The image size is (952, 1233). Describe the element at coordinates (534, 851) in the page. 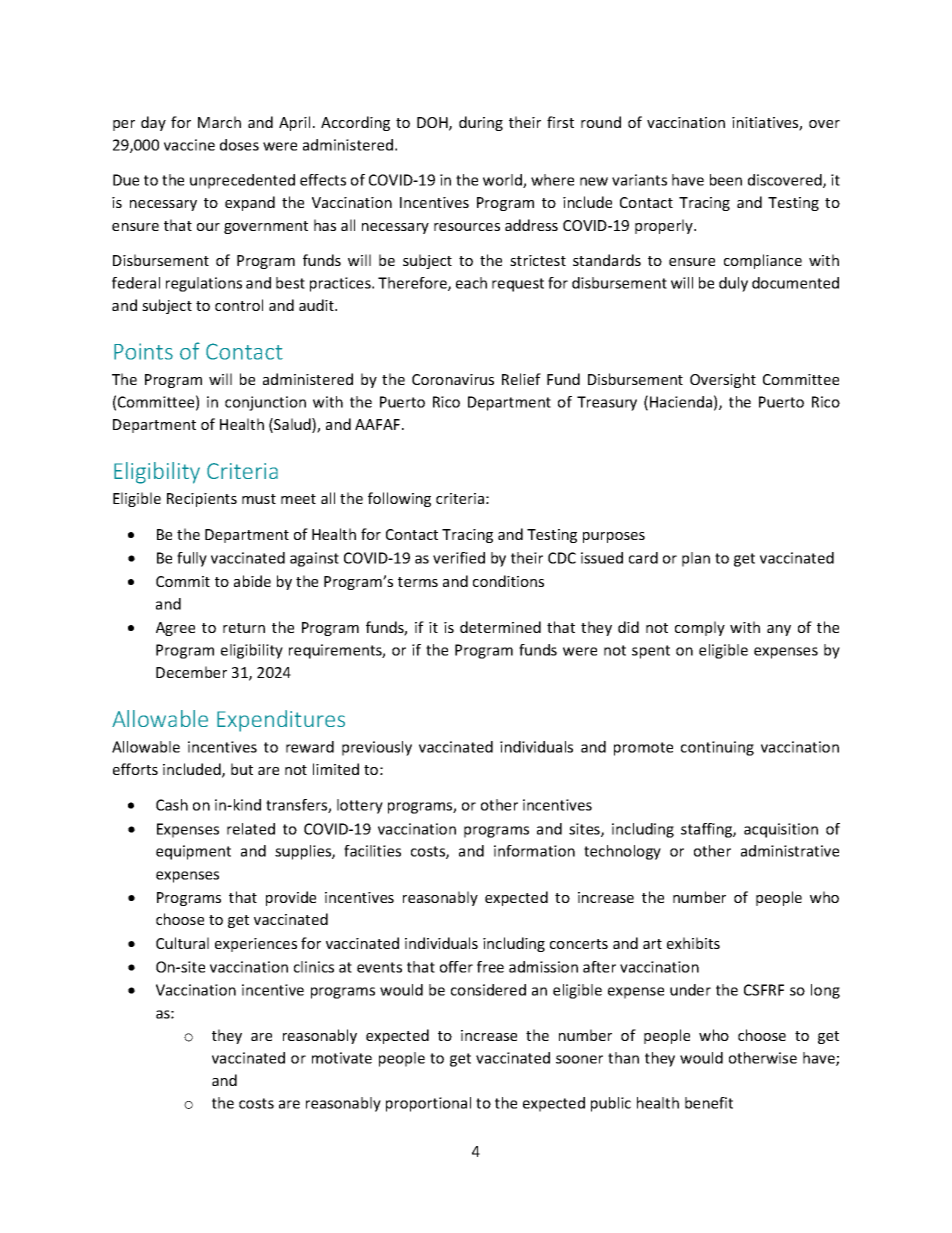

I see `information` at that location.
